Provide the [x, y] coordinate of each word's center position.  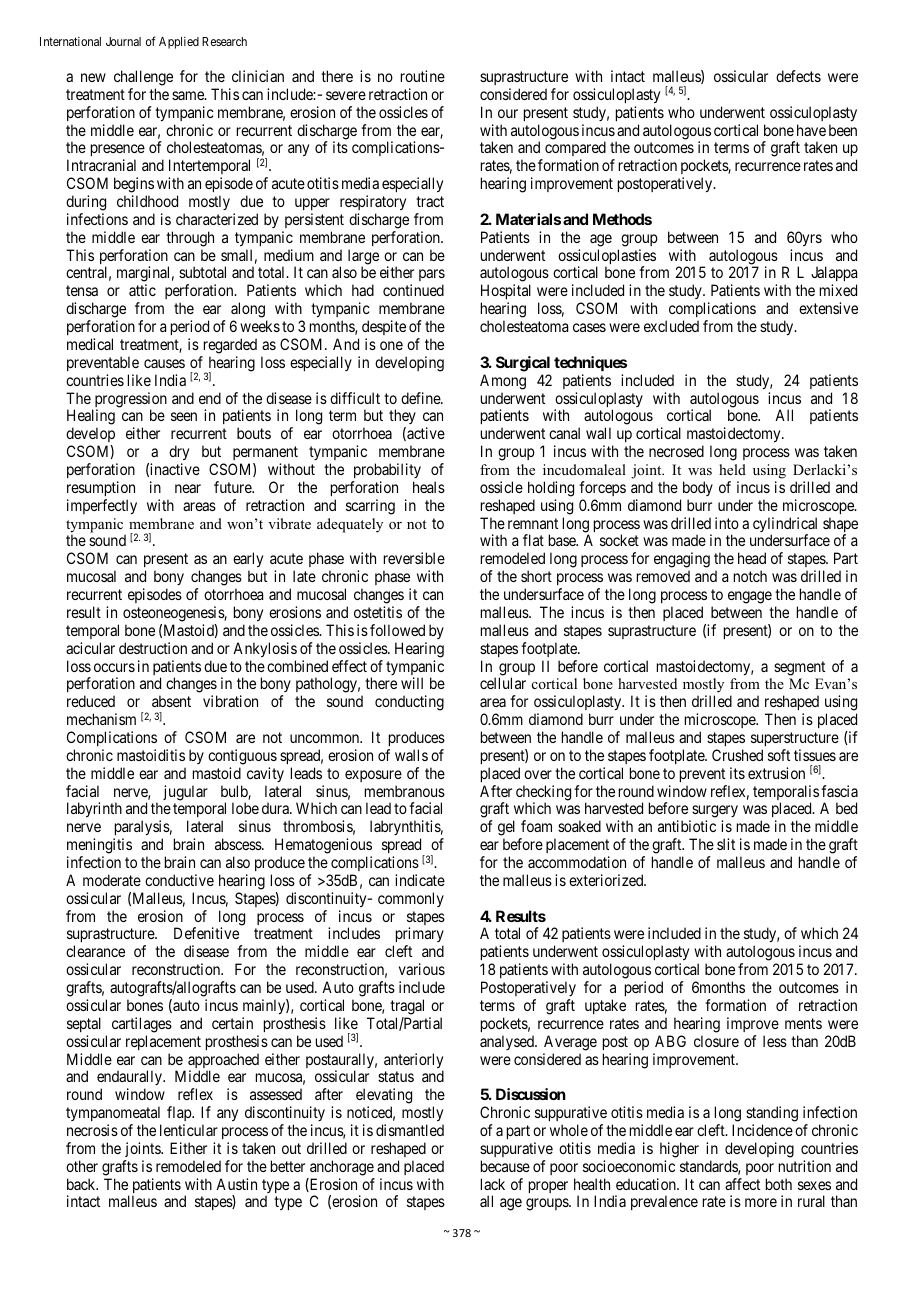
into [727, 523]
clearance [95, 951]
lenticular [189, 1130]
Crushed [737, 755]
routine [423, 76]
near [188, 488]
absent [171, 701]
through [190, 239]
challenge [143, 78]
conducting [409, 703]
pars [432, 277]
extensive [828, 308]
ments [803, 1023]
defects [798, 76]
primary [418, 936]
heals [429, 487]
